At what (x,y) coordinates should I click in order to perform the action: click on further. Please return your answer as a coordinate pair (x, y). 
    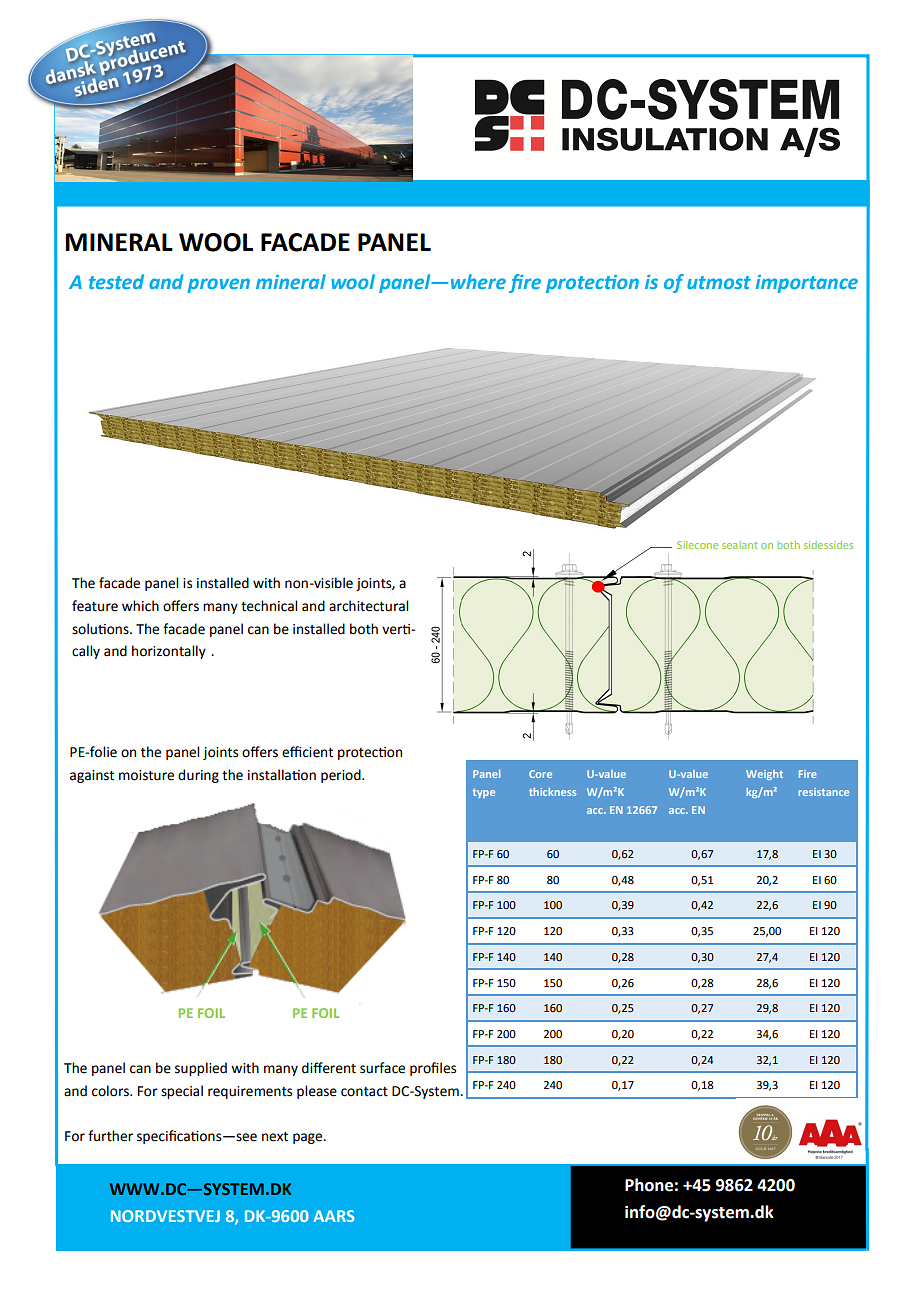
    Looking at the image, I should click on (110, 1136).
